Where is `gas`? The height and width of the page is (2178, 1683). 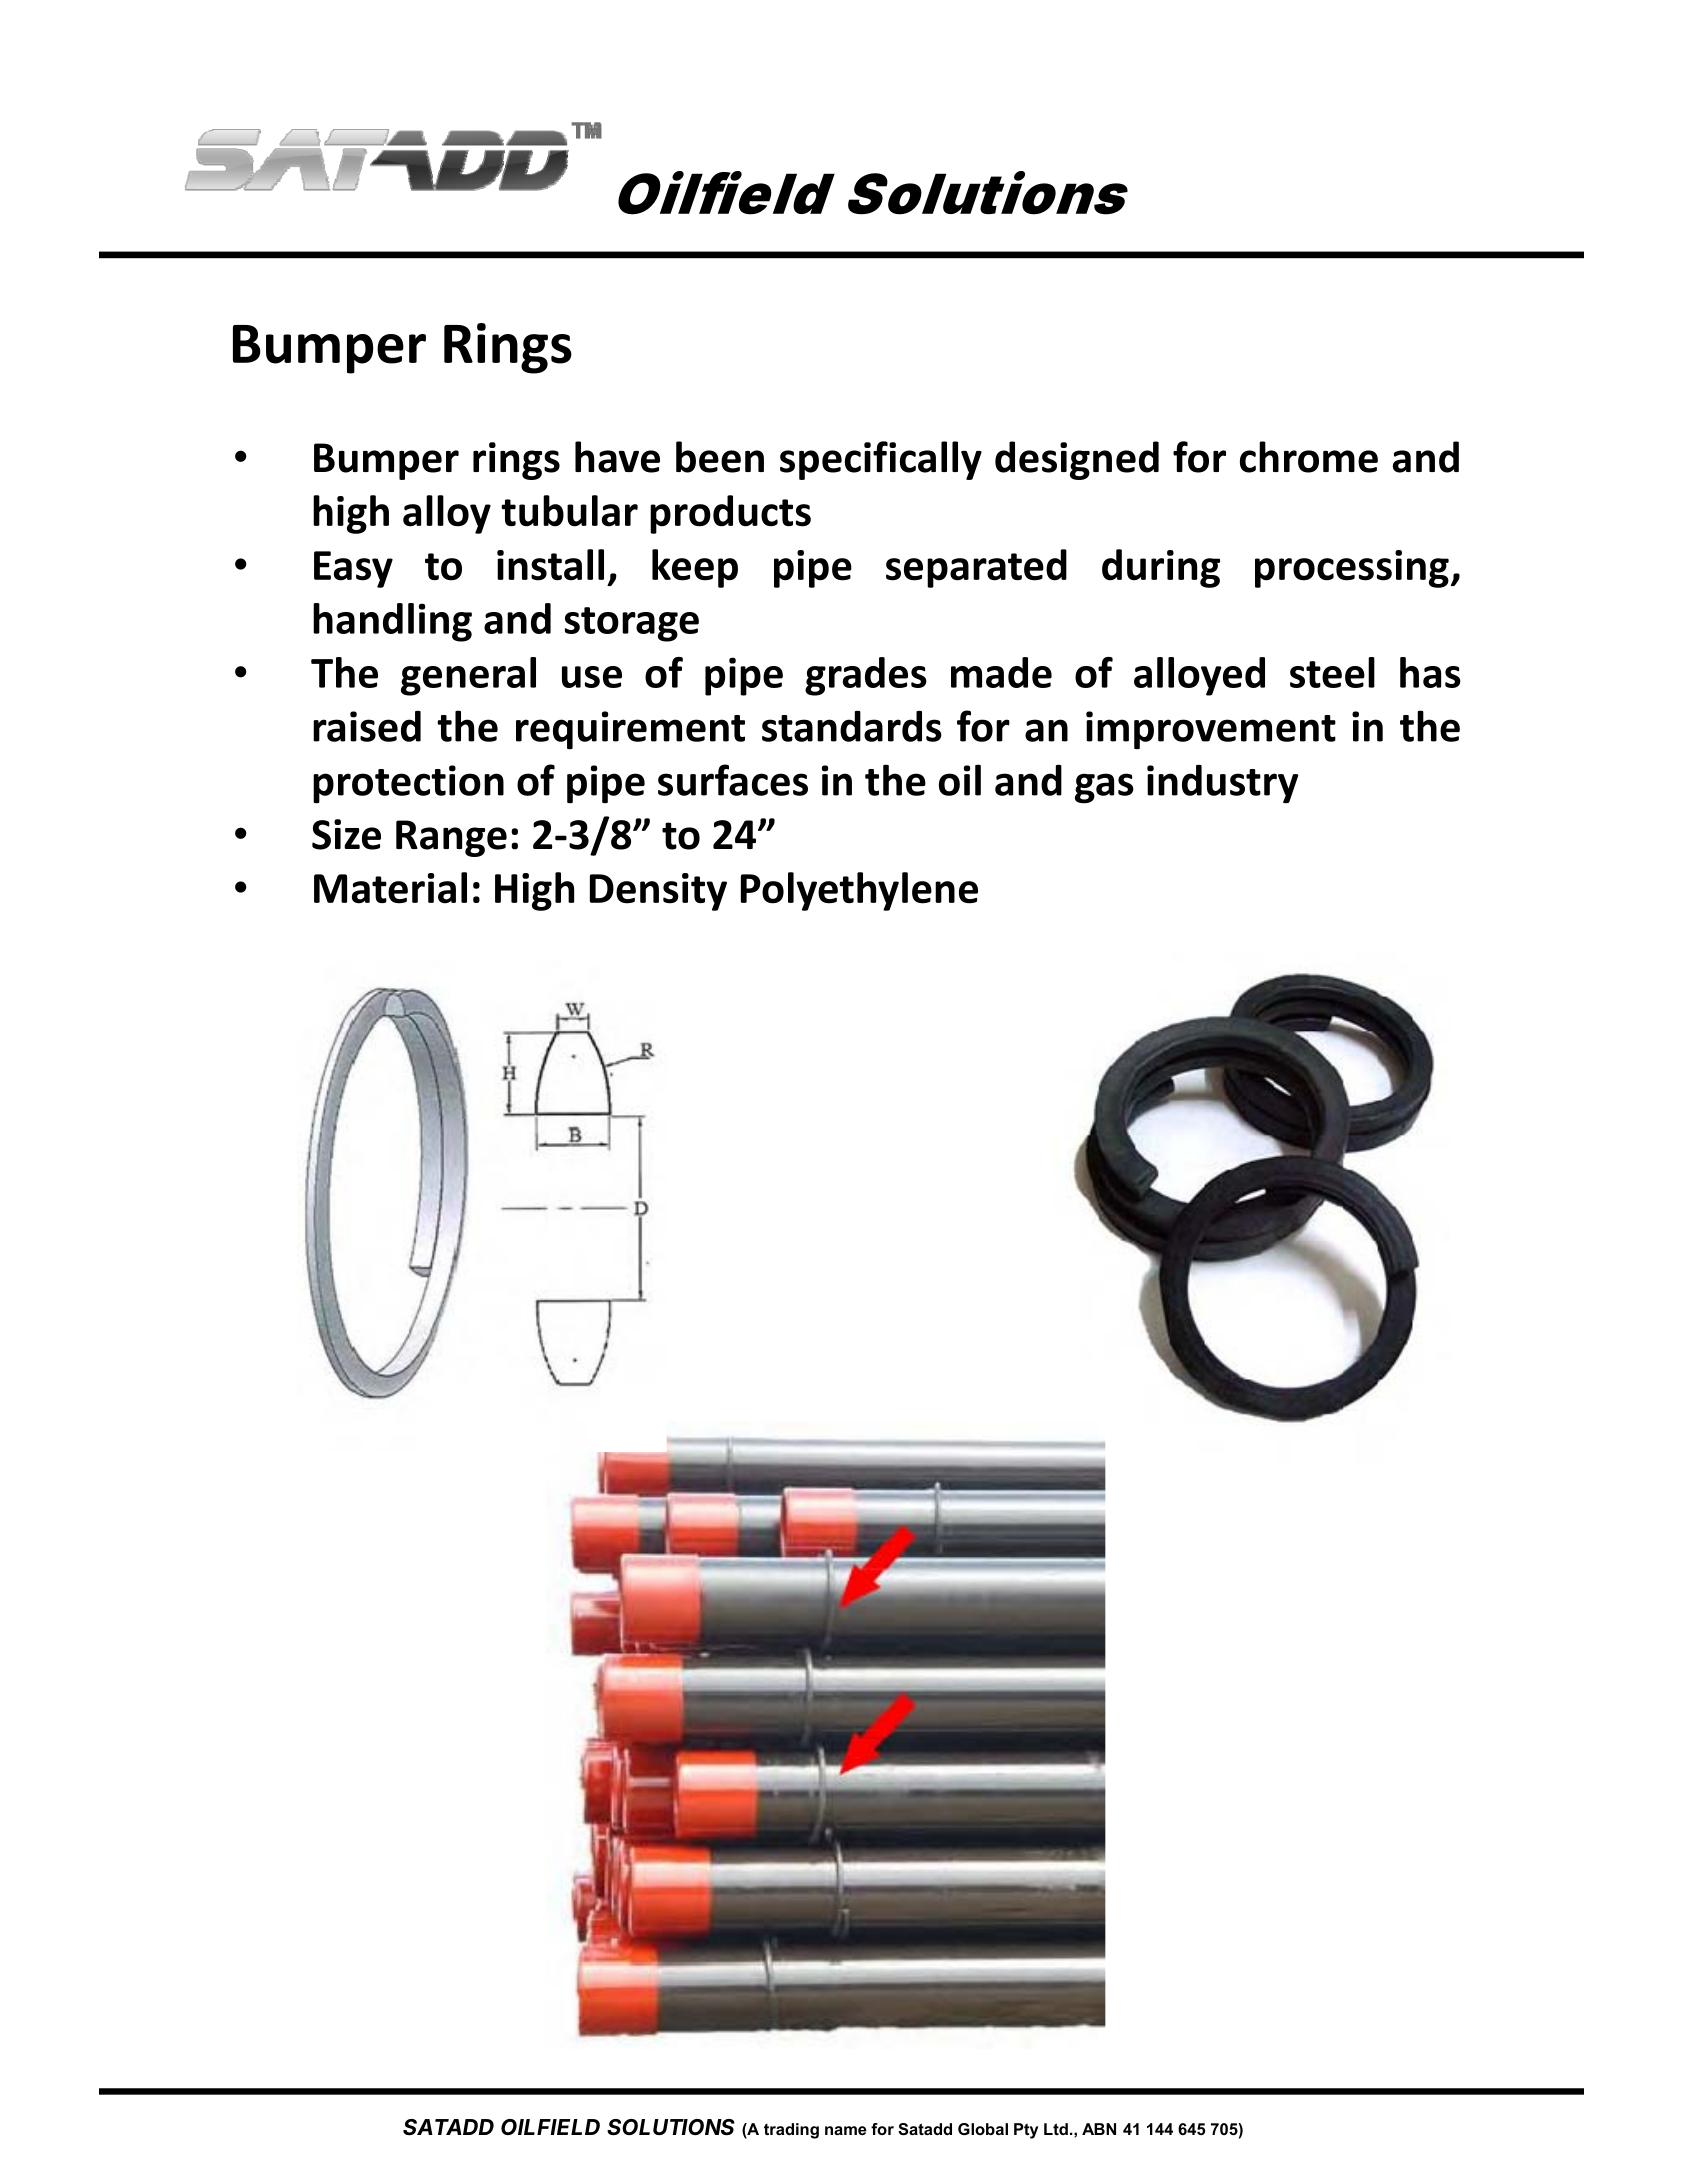
gas is located at coordinates (1104, 788).
